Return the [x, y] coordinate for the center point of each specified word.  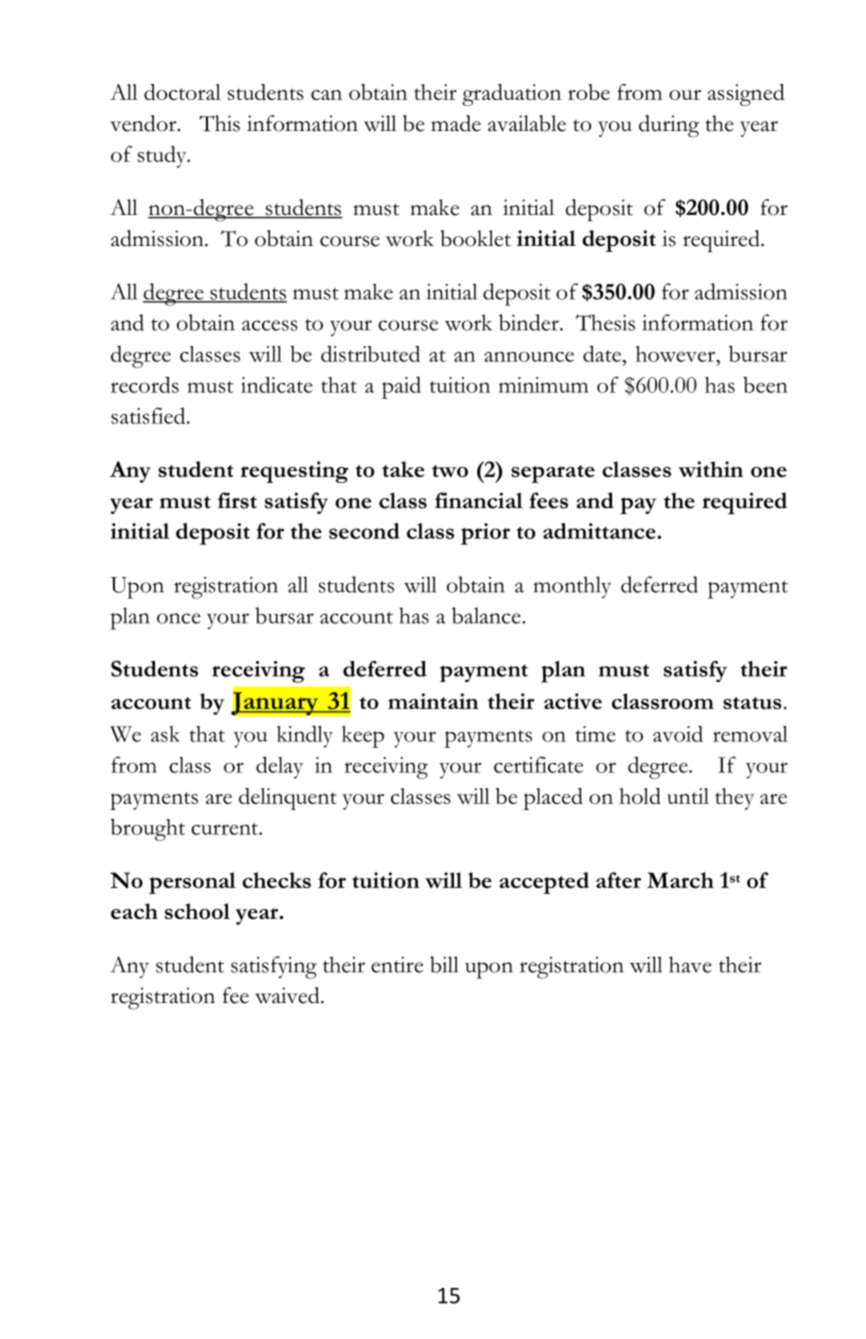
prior [485, 534]
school [197, 911]
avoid [678, 734]
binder [530, 322]
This [219, 123]
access [270, 325]
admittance [600, 531]
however [677, 355]
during [669, 126]
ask [165, 734]
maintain [433, 701]
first [237, 500]
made [456, 123]
